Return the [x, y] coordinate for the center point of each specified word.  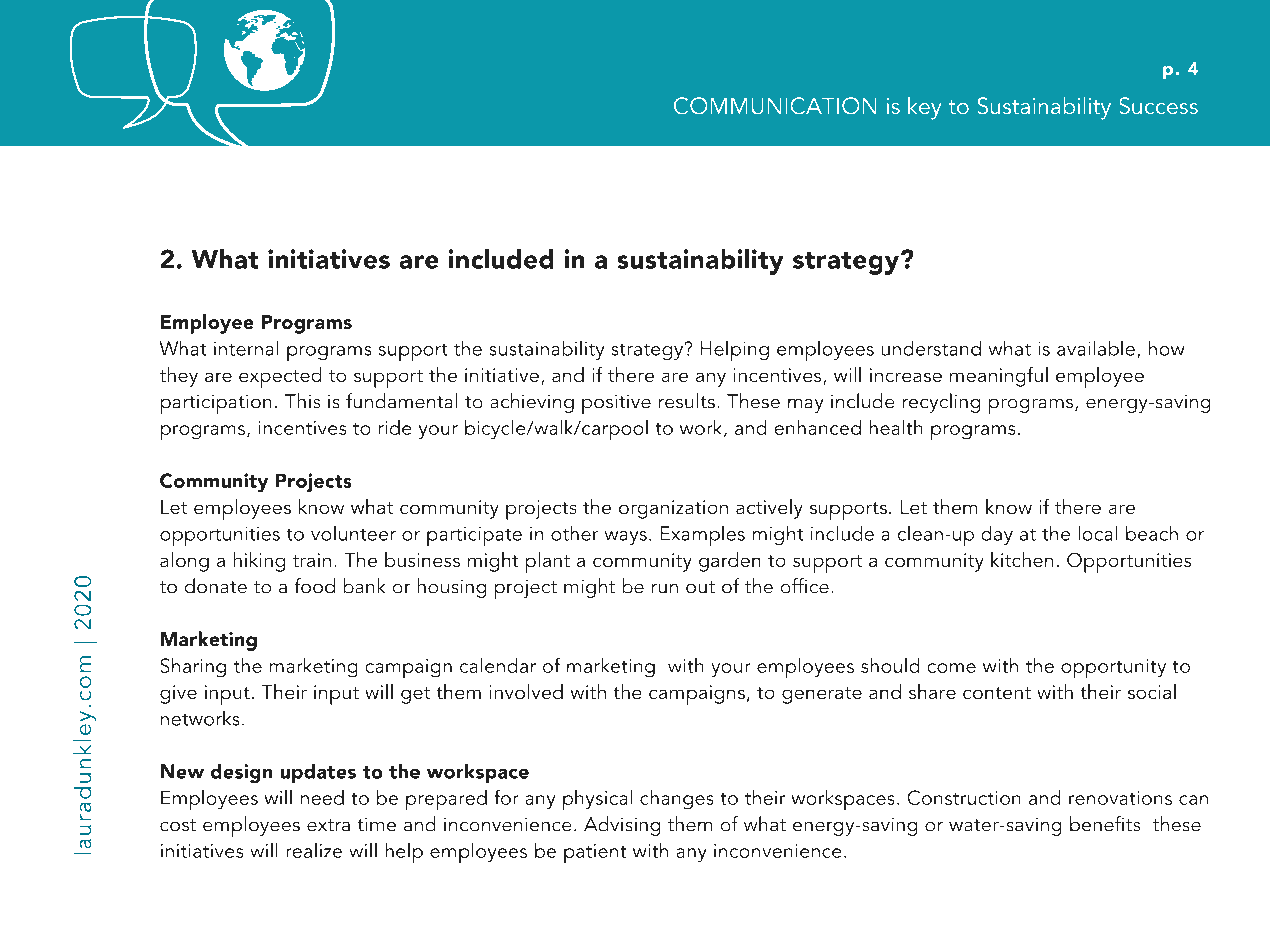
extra [328, 825]
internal [246, 348]
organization [673, 509]
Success [1159, 105]
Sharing [193, 667]
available [1096, 348]
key [924, 108]
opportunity [1113, 668]
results [687, 400]
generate [822, 695]
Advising [622, 826]
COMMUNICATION [775, 105]
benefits [1105, 823]
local [1098, 533]
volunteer [353, 533]
